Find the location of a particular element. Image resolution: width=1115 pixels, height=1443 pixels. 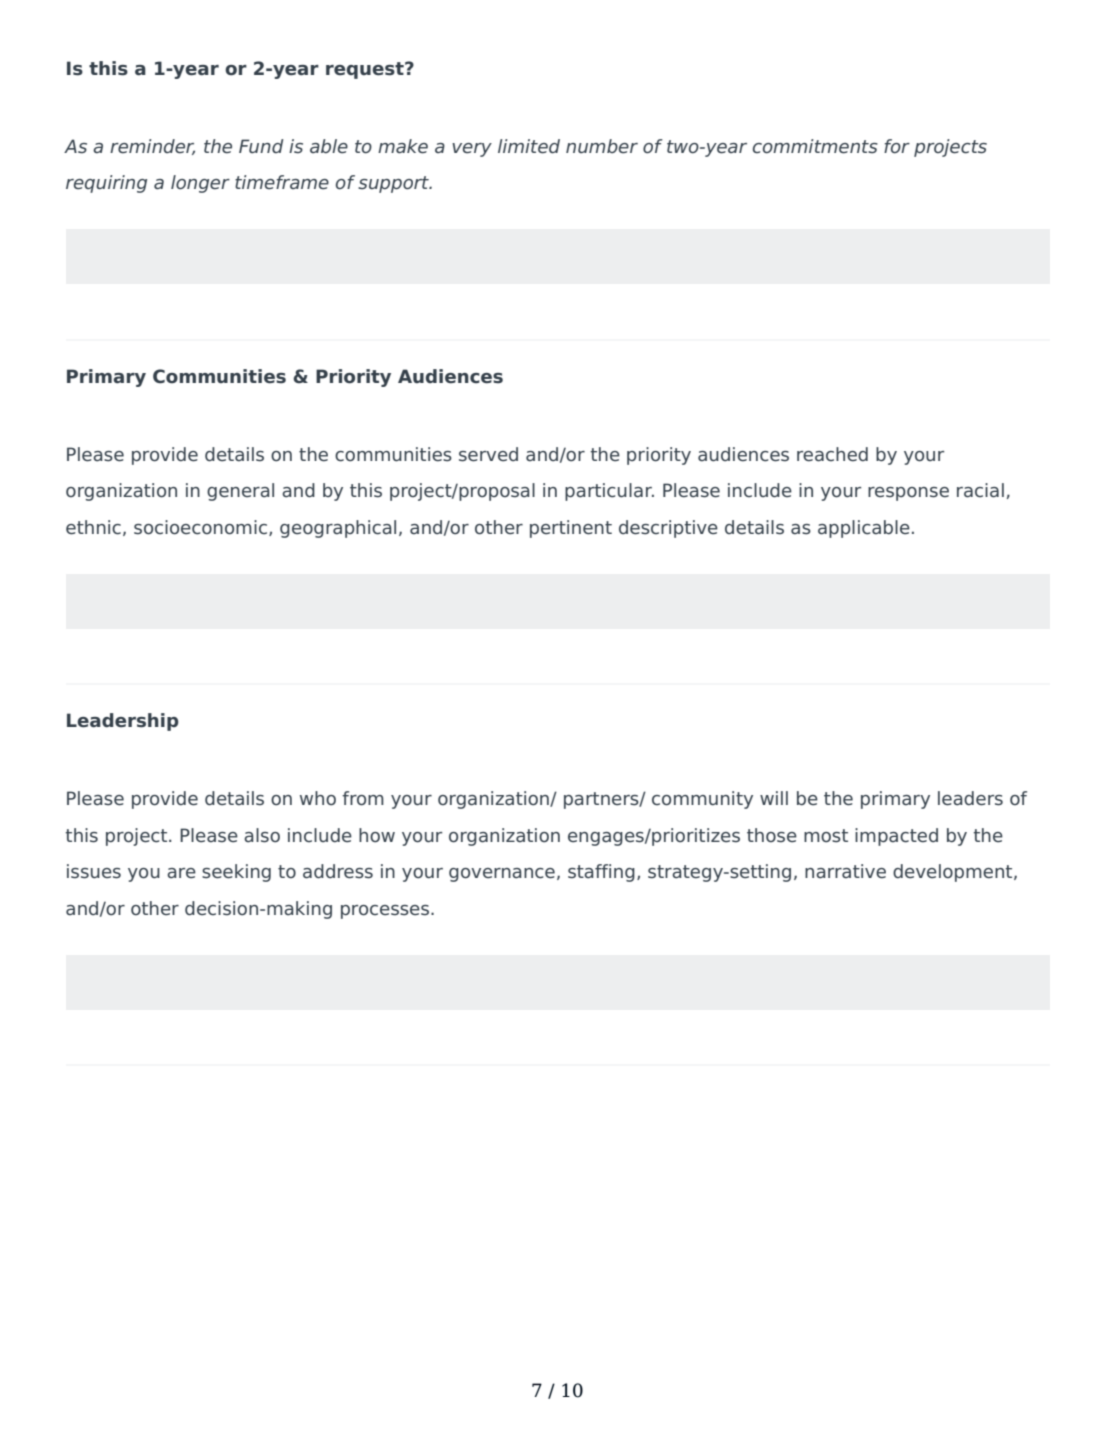

are is located at coordinates (181, 873).
